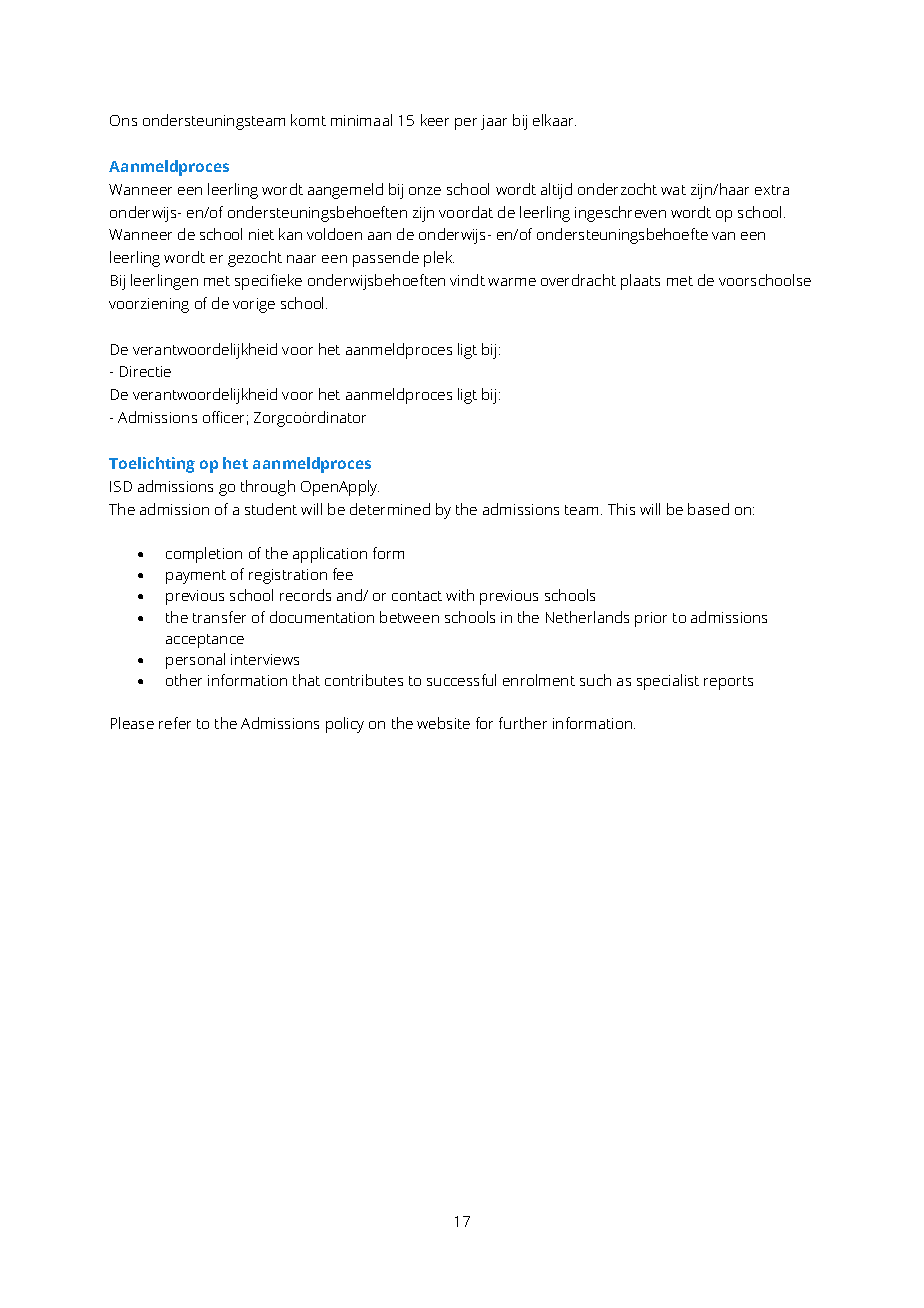 The height and width of the page is (1308, 924). What do you see at coordinates (390, 509) in the page?
I see `determined` at bounding box center [390, 509].
